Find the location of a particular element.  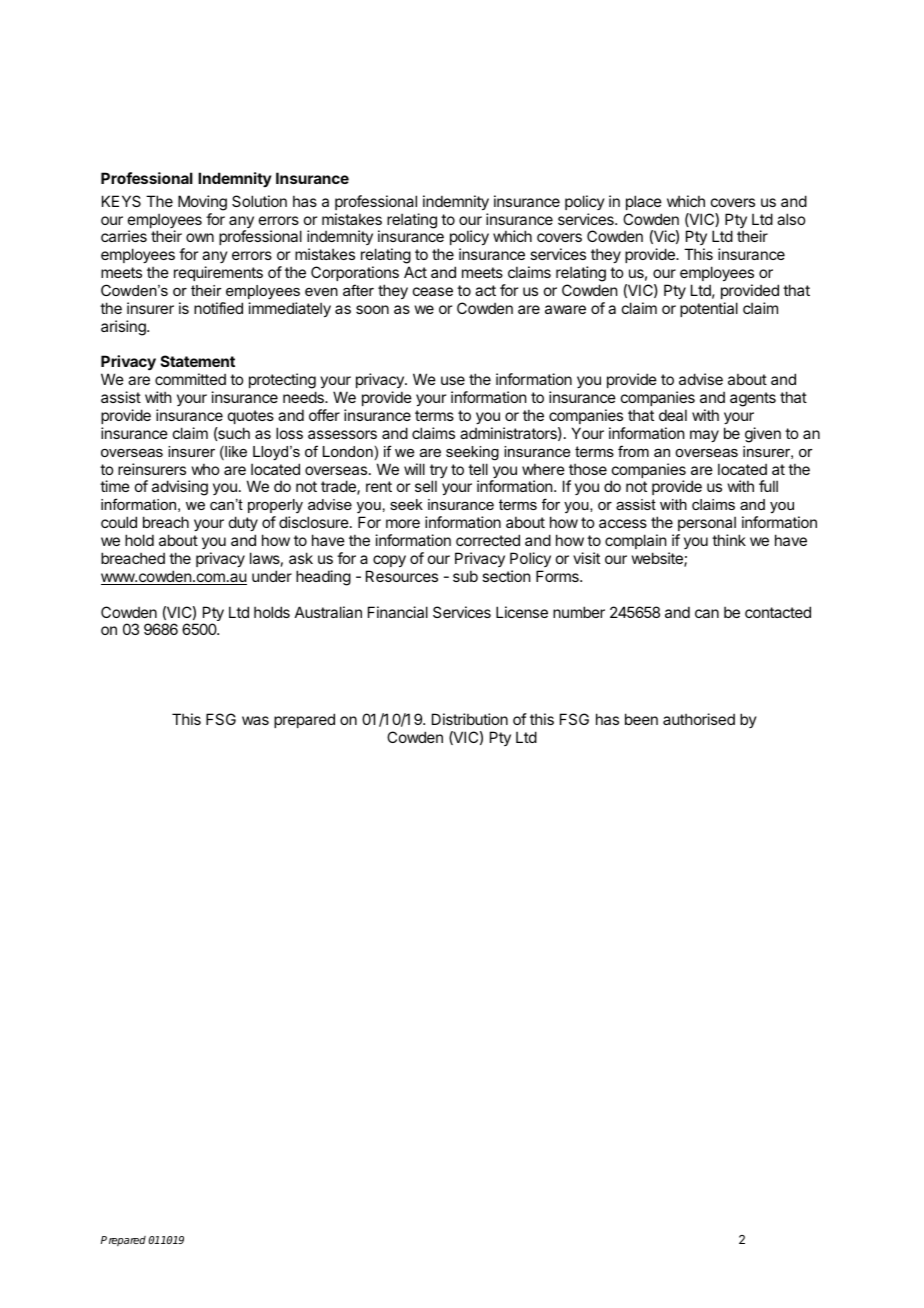

Corporations is located at coordinates (355, 273).
